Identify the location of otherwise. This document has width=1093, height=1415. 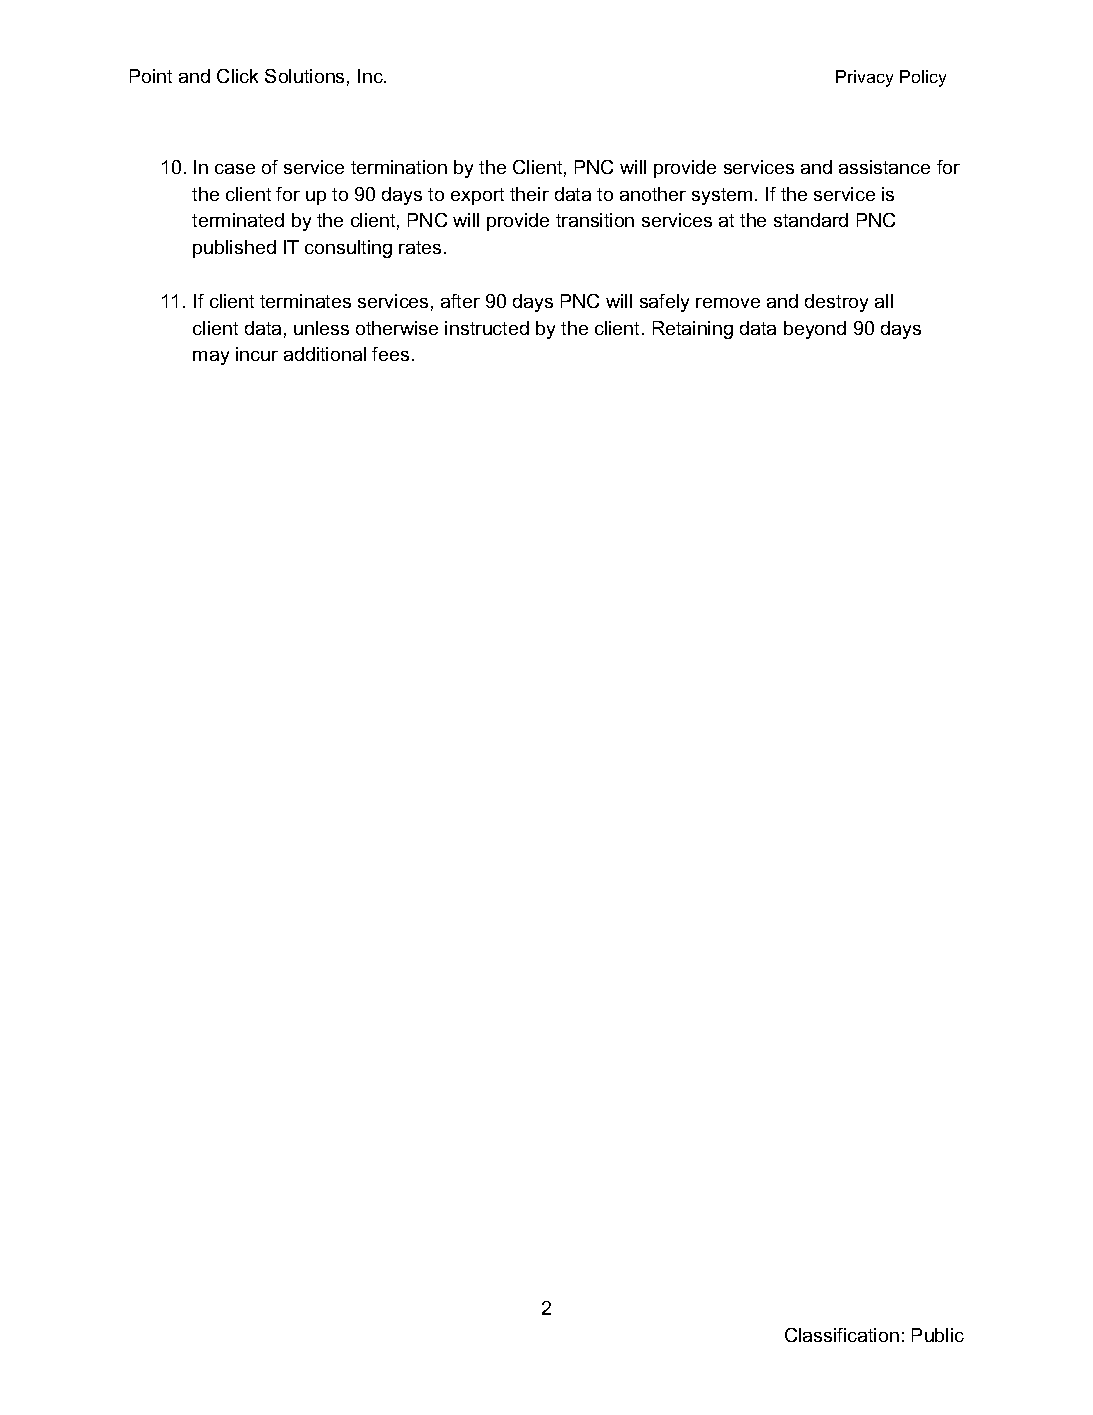
(397, 328).
